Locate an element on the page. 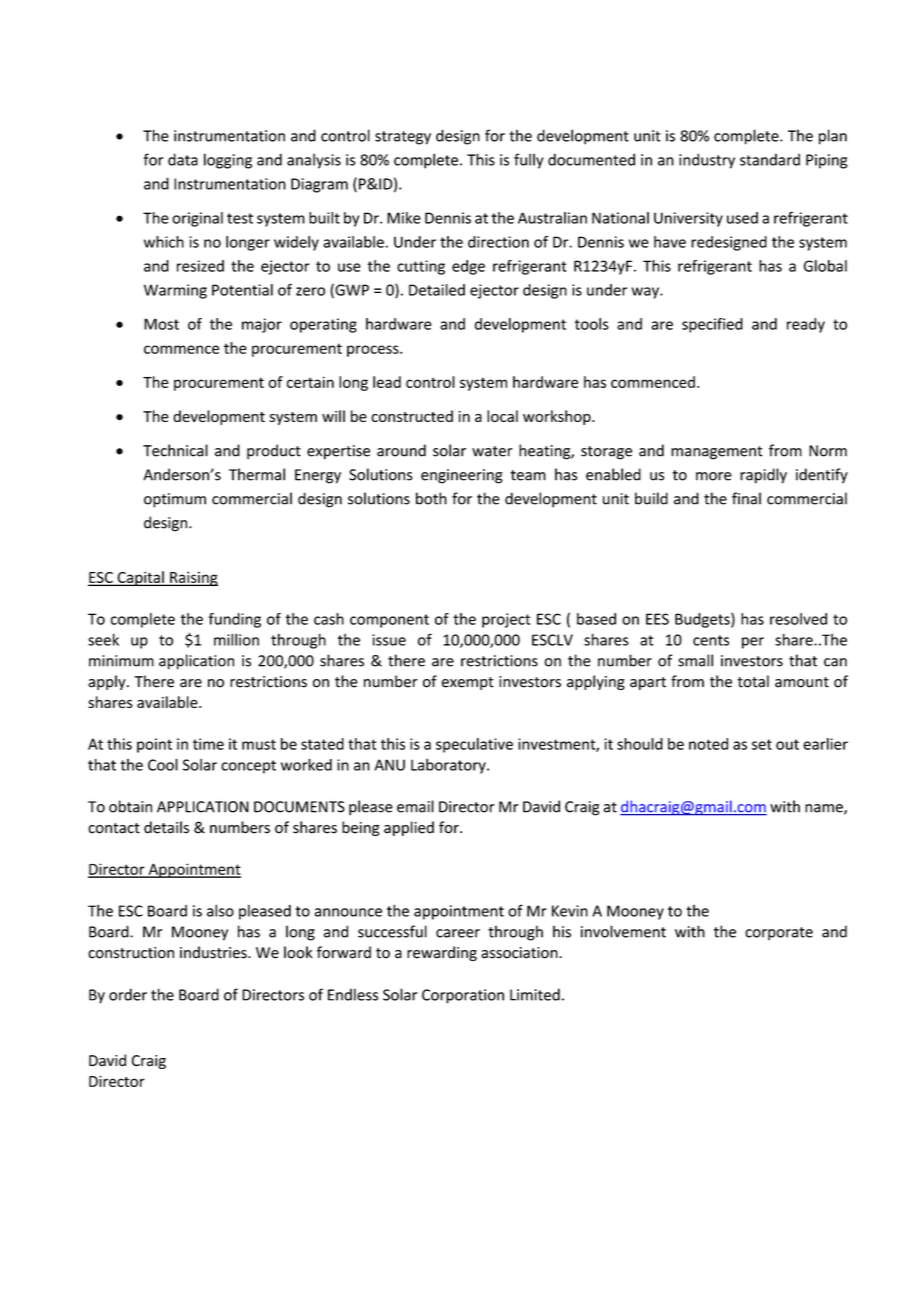 This page has height=1308, width=924. data is located at coordinates (183, 159).
